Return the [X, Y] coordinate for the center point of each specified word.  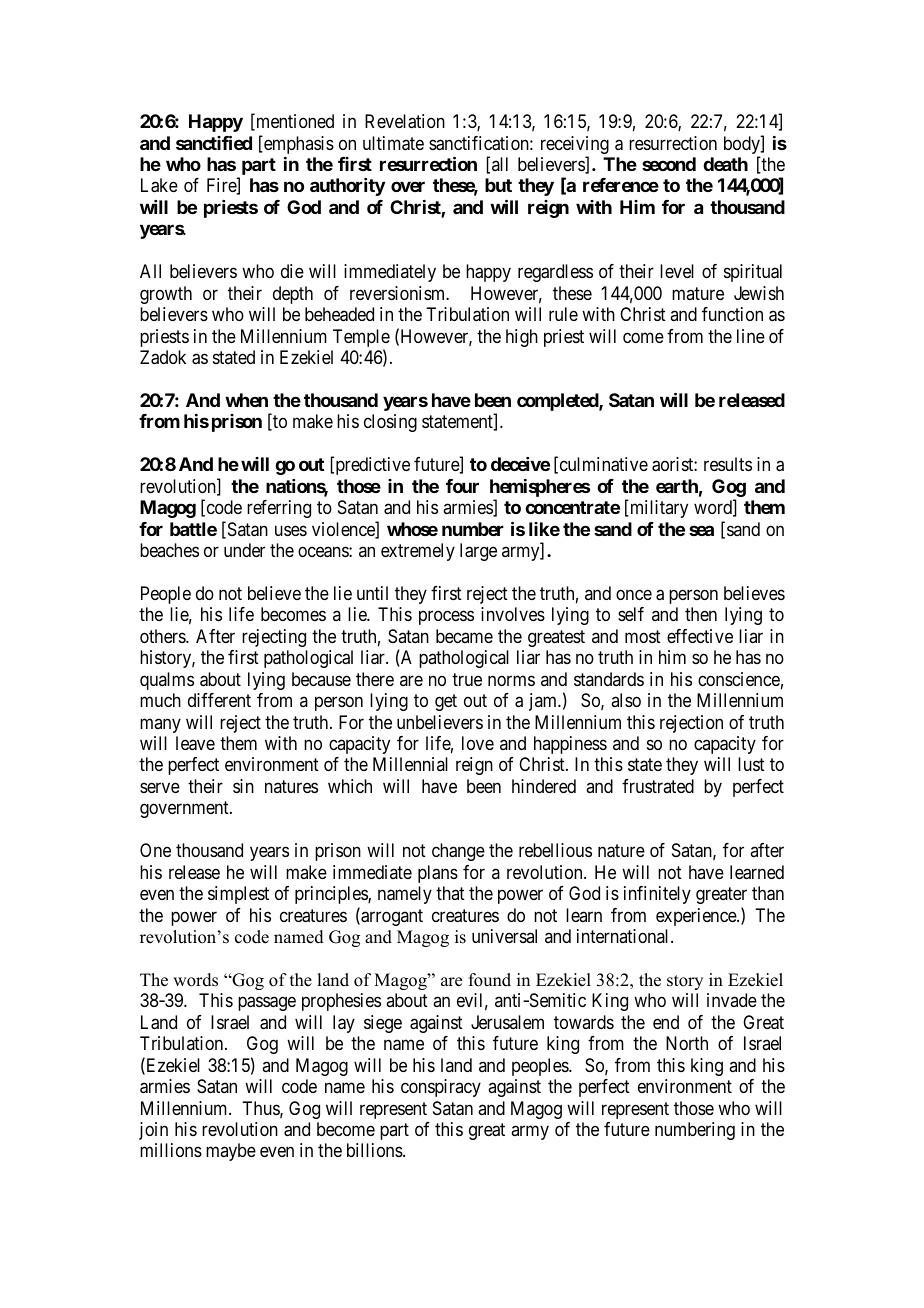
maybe [231, 1152]
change [458, 852]
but [498, 185]
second [669, 164]
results [728, 464]
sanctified [214, 142]
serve [160, 787]
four [462, 486]
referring [279, 509]
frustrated [658, 786]
